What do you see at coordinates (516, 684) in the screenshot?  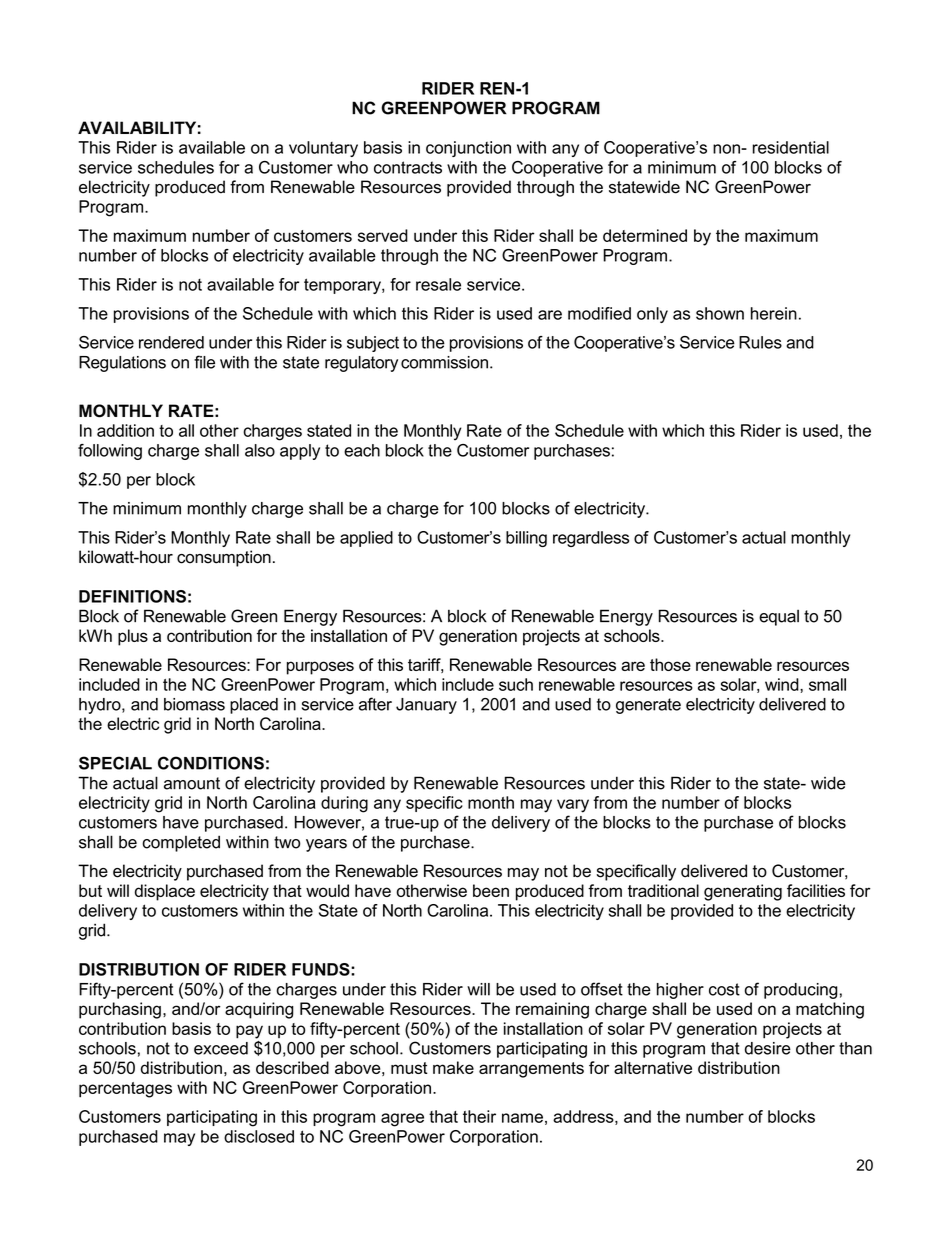 I see `such` at bounding box center [516, 684].
